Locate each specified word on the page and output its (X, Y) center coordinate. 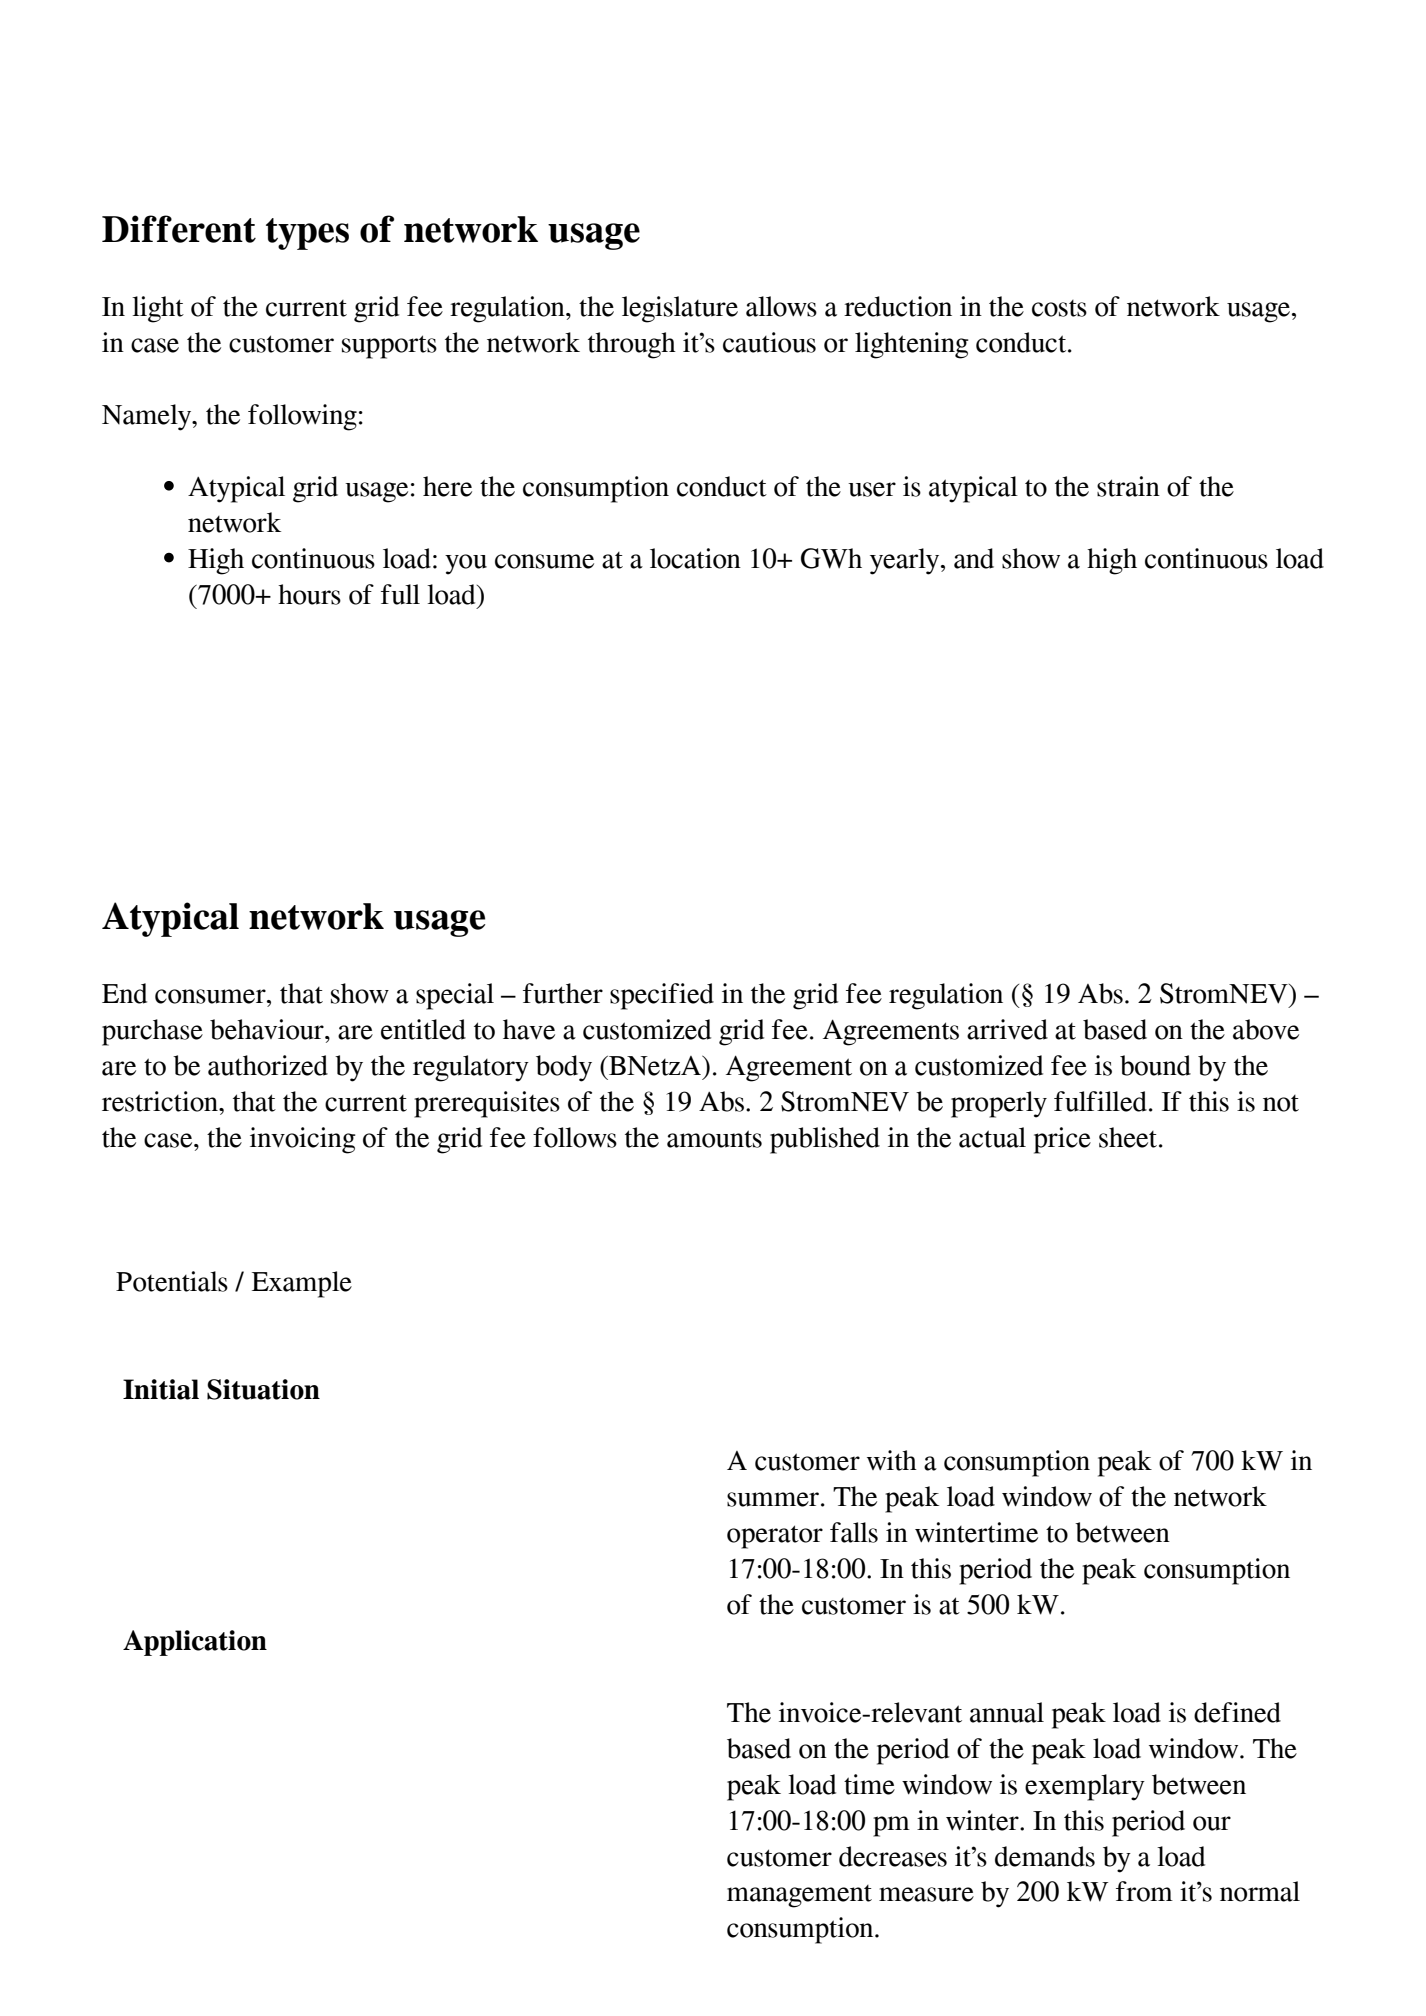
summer (773, 1499)
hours (309, 594)
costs (1059, 308)
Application (195, 1643)
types (307, 234)
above (1266, 1029)
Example (302, 1284)
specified (662, 996)
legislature (680, 309)
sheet (1129, 1137)
